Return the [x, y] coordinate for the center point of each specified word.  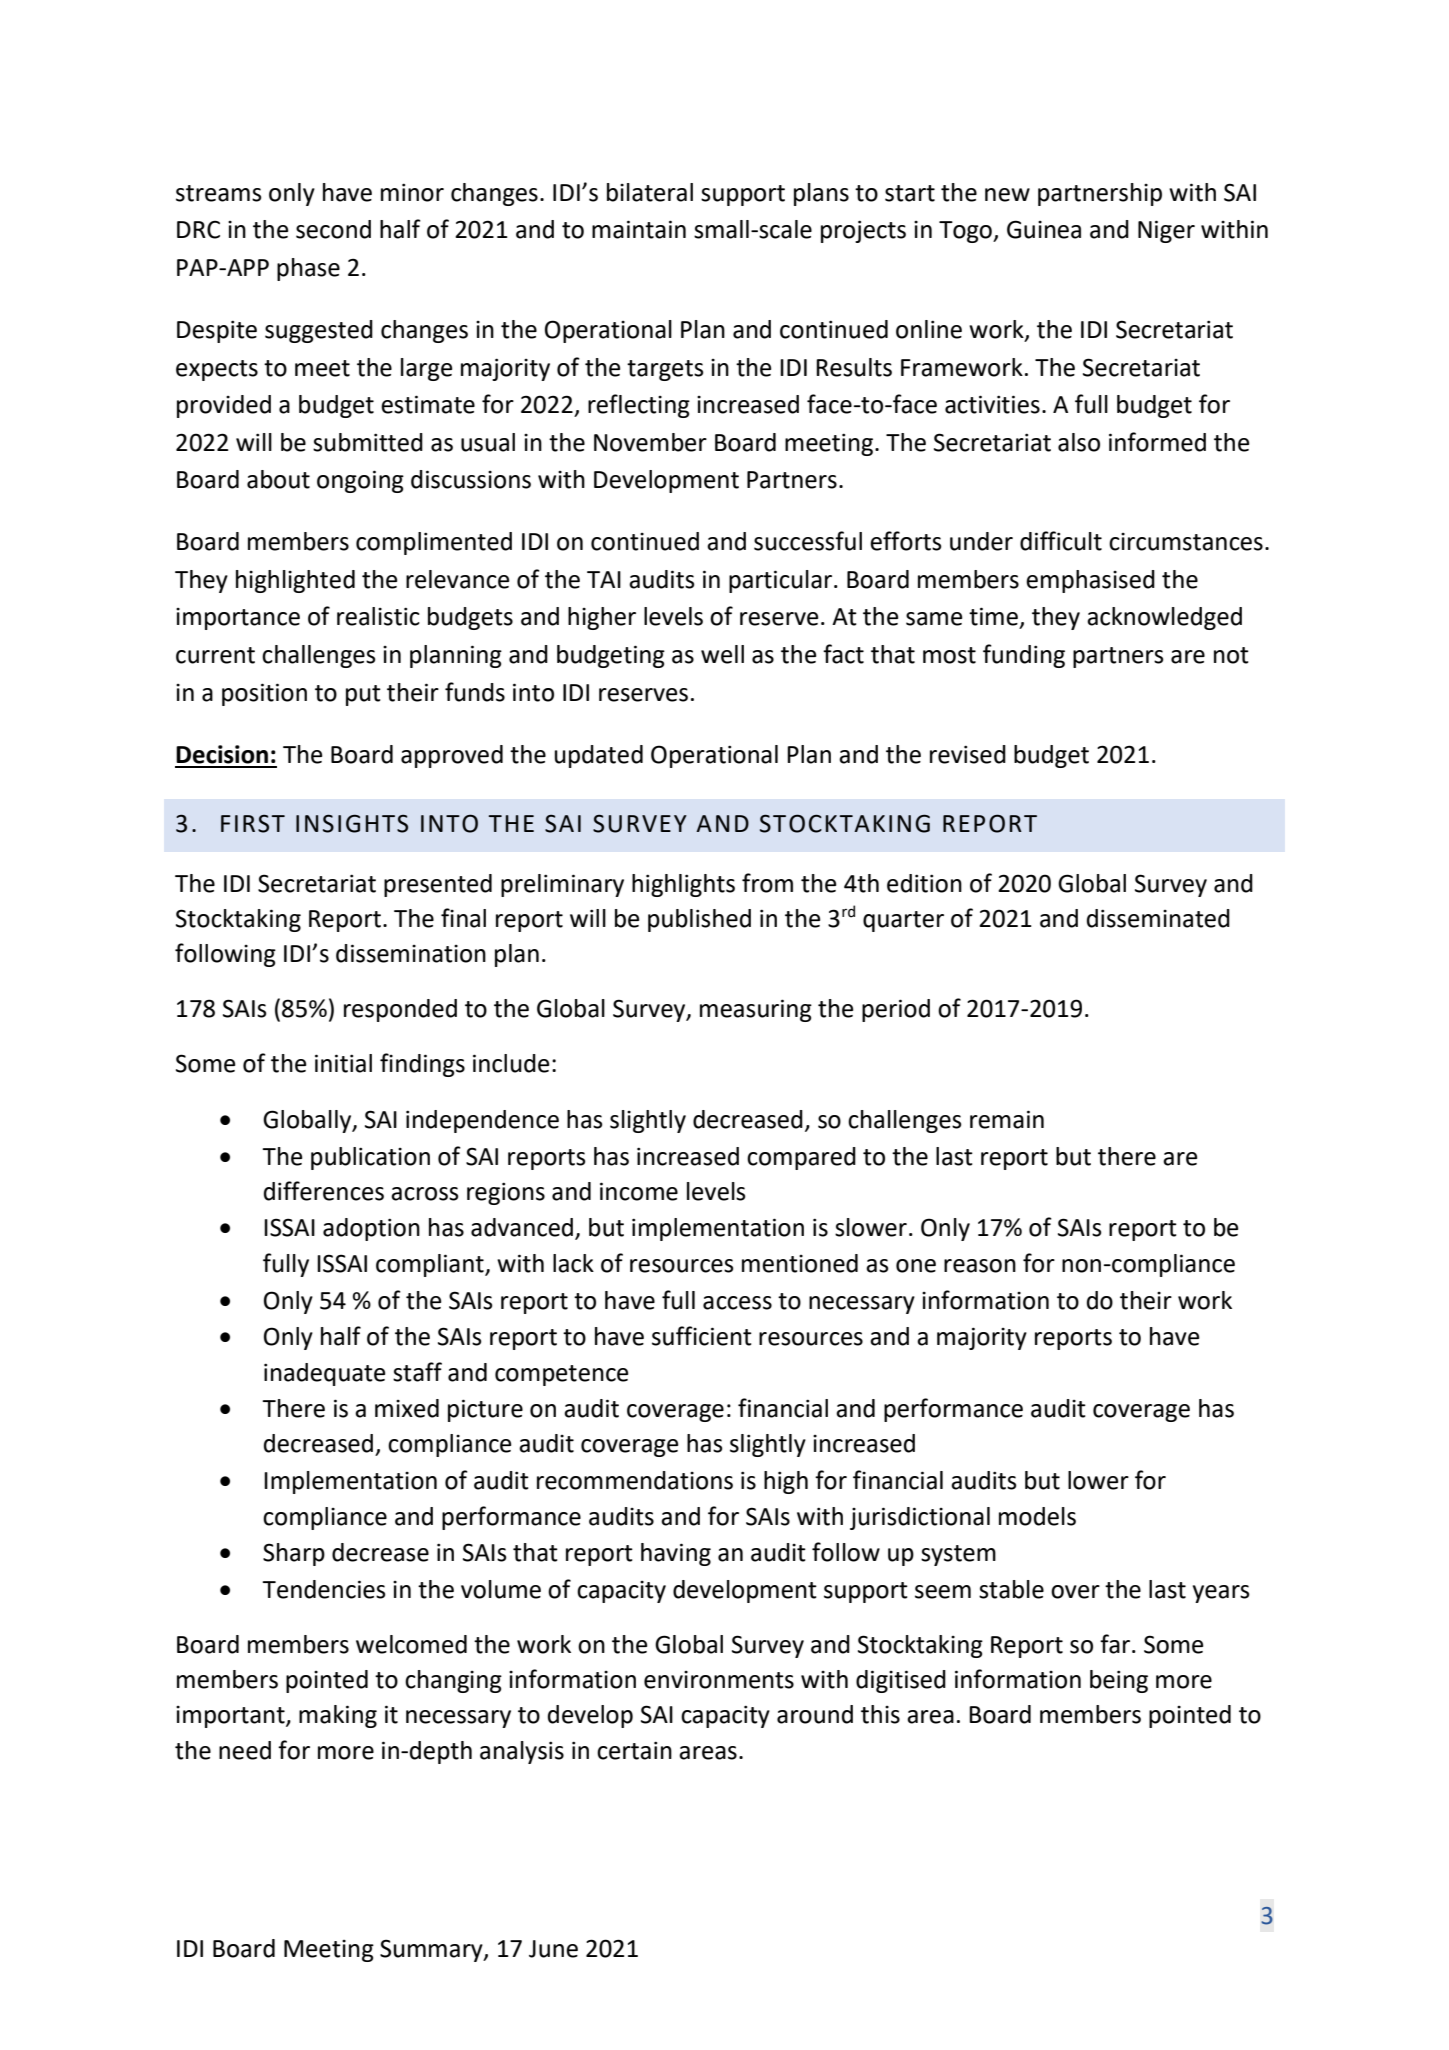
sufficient [702, 1336]
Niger [1166, 231]
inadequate [324, 1374]
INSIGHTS [352, 823]
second [333, 229]
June [553, 1949]
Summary [432, 1950]
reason [980, 1266]
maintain [639, 229]
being [1119, 1681]
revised [968, 754]
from [767, 883]
